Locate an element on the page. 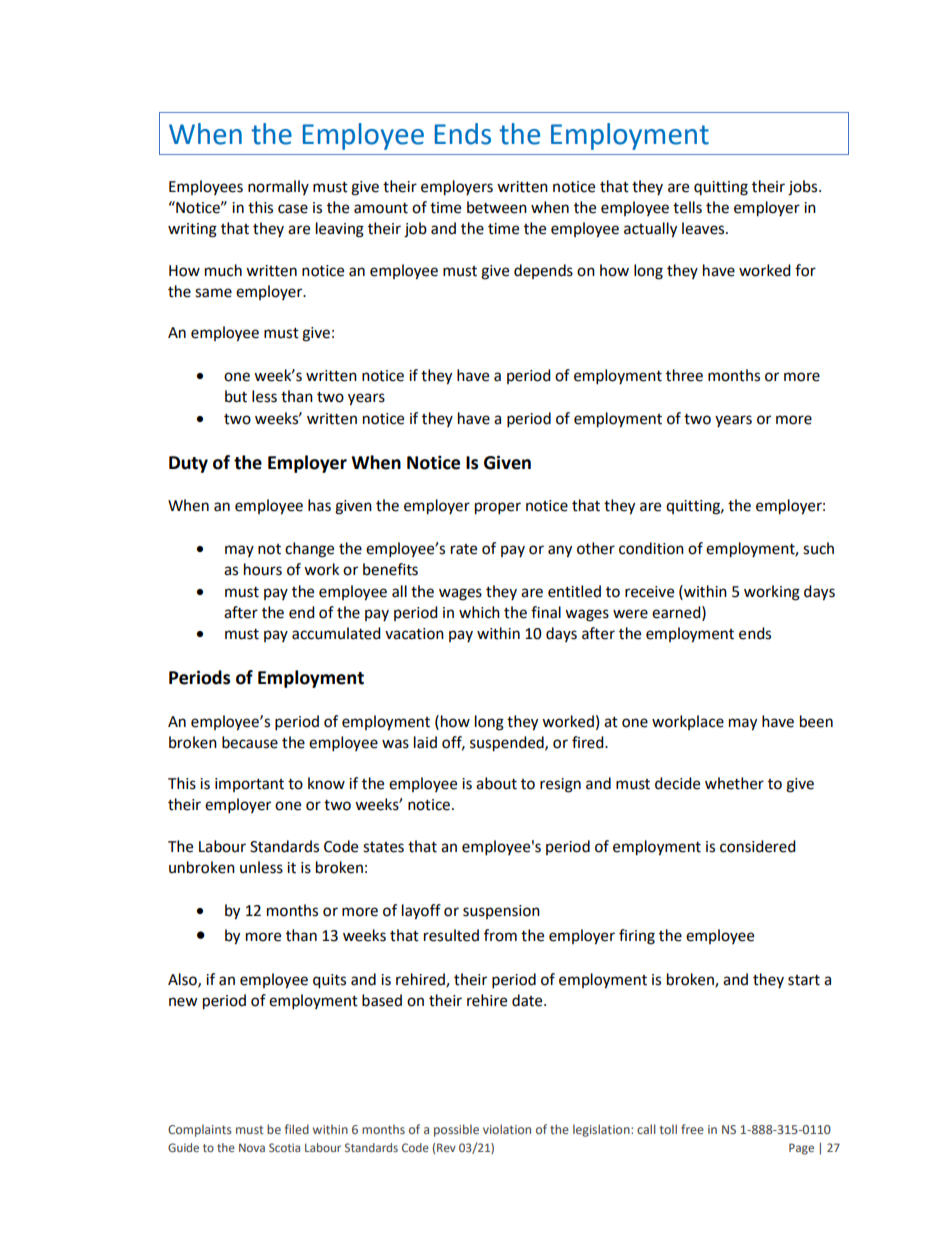  quits is located at coordinates (329, 981).
